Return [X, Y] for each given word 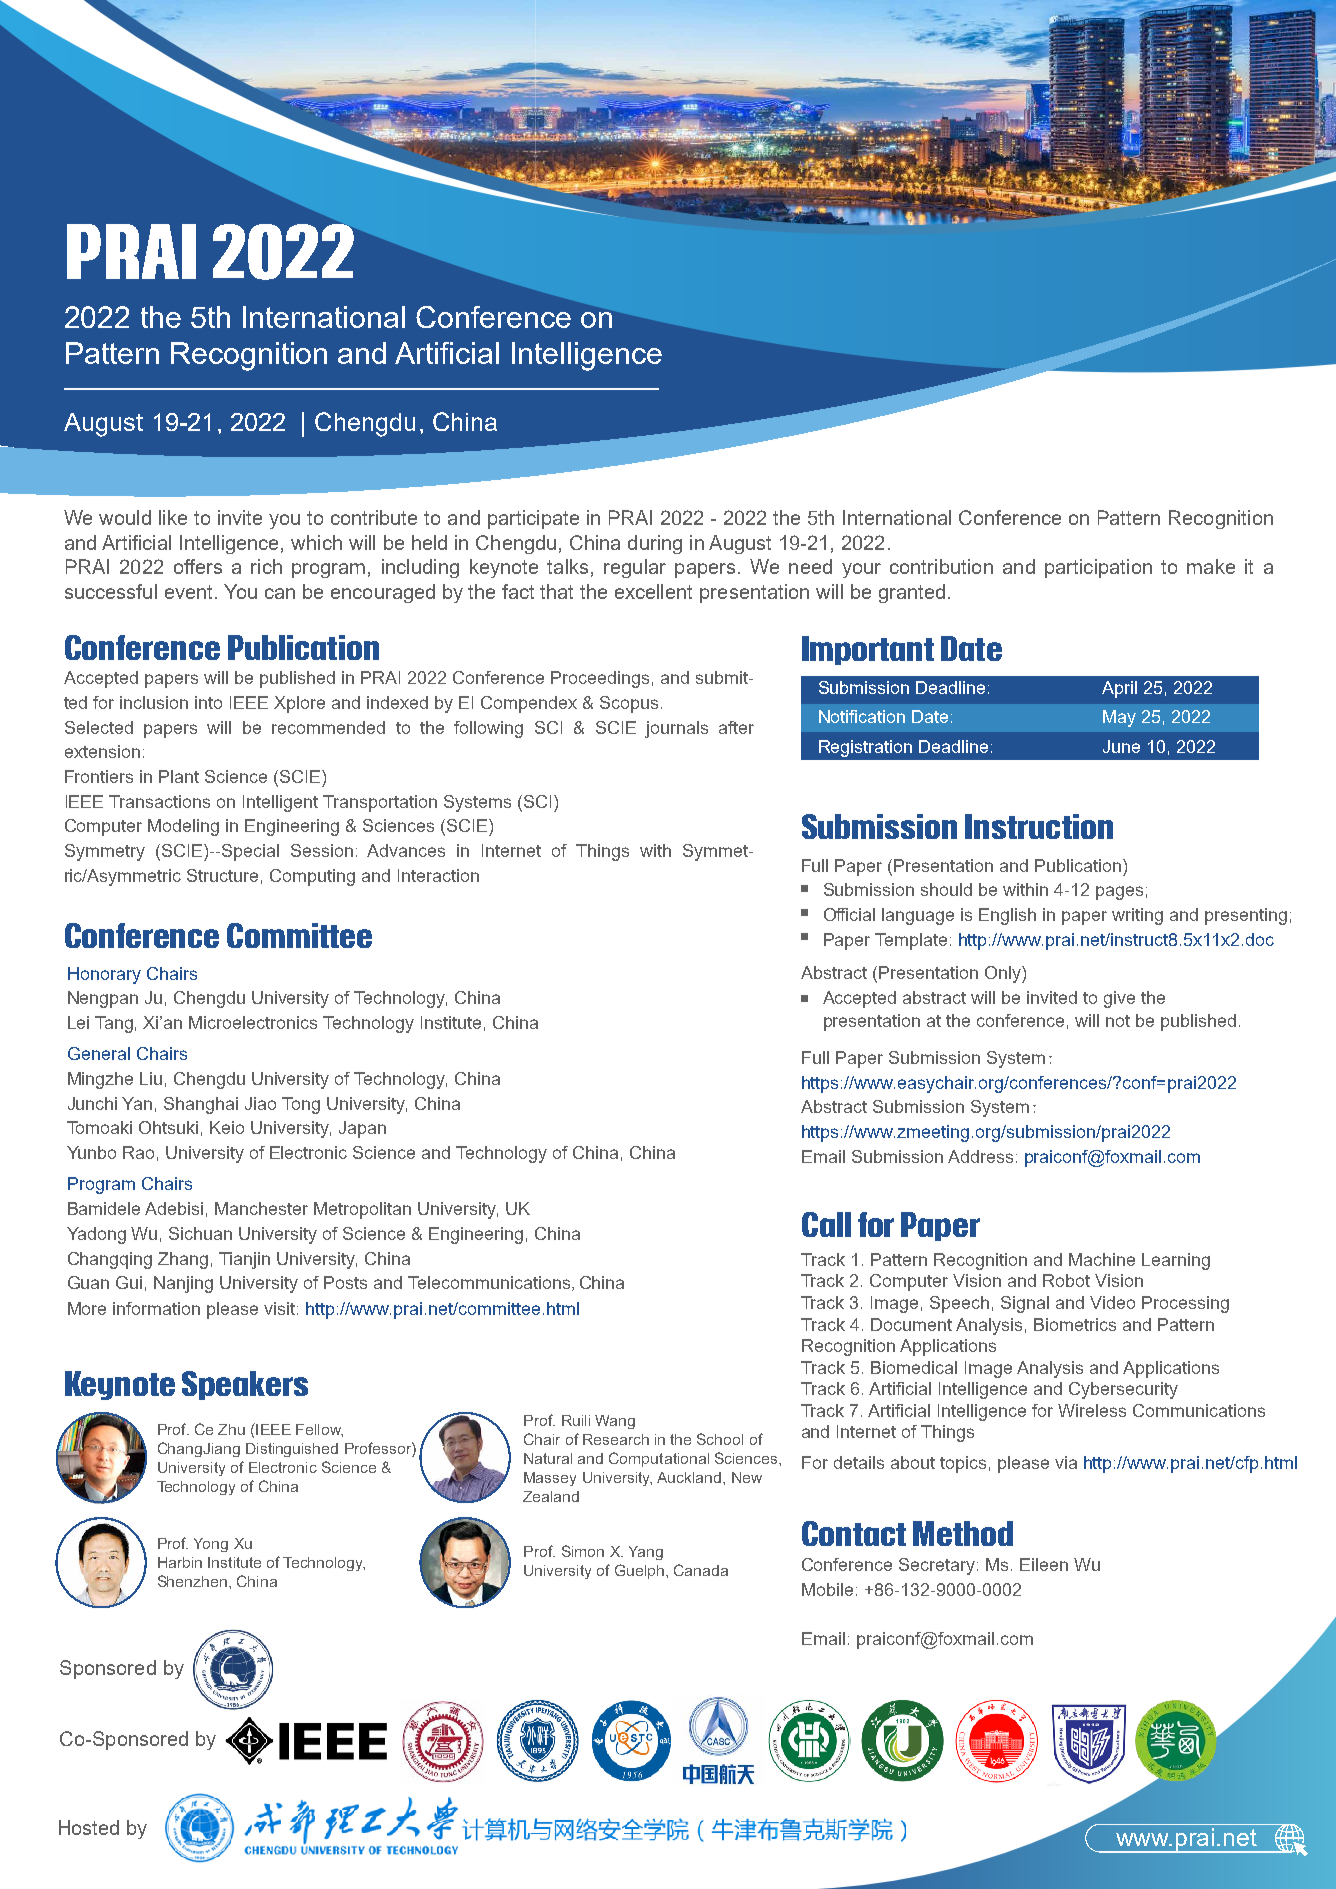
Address [980, 1156]
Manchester [261, 1208]
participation [1098, 568]
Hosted [89, 1827]
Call [826, 1224]
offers [198, 566]
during [655, 544]
